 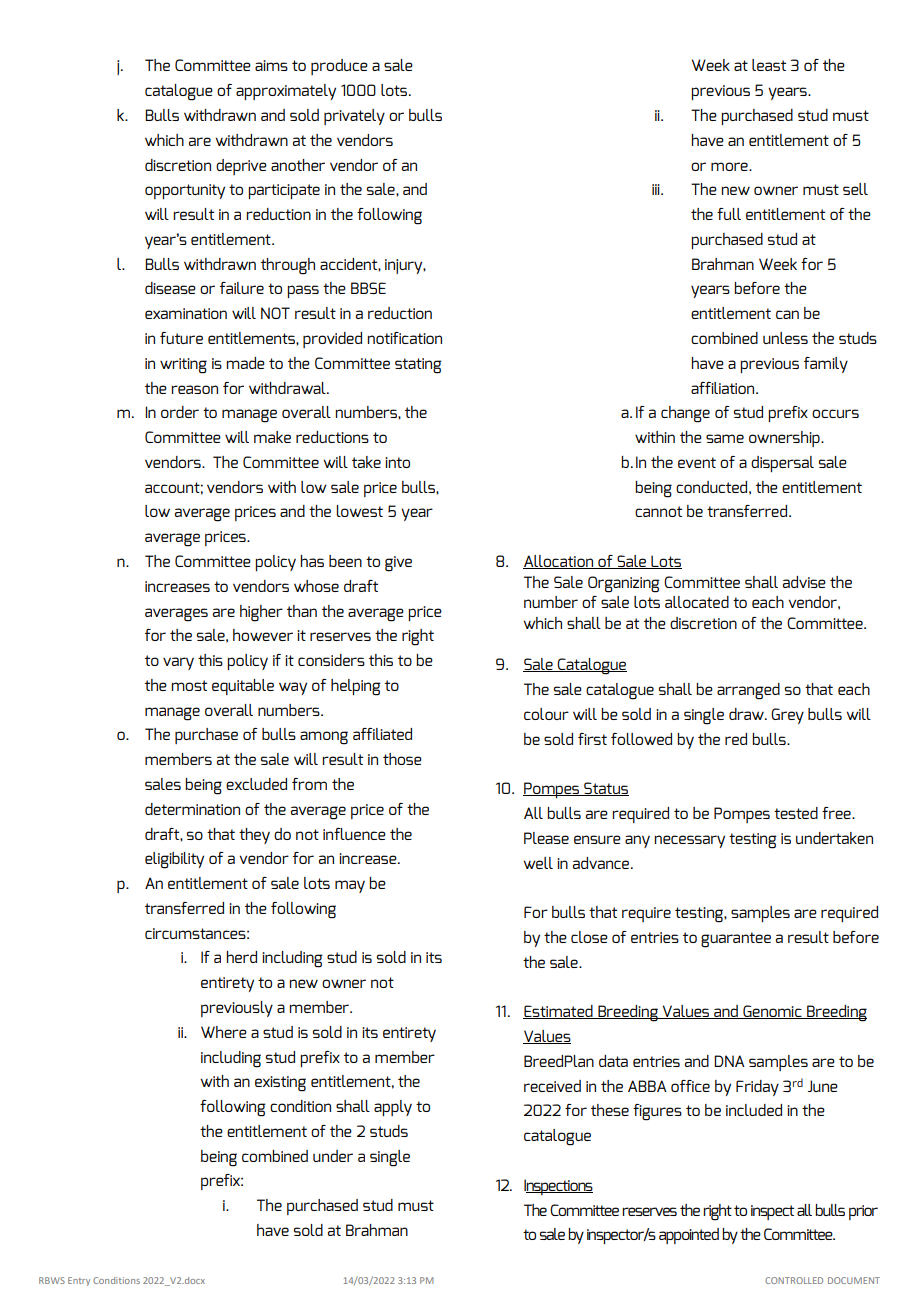 I want to click on Estimated, so click(x=559, y=1012).
